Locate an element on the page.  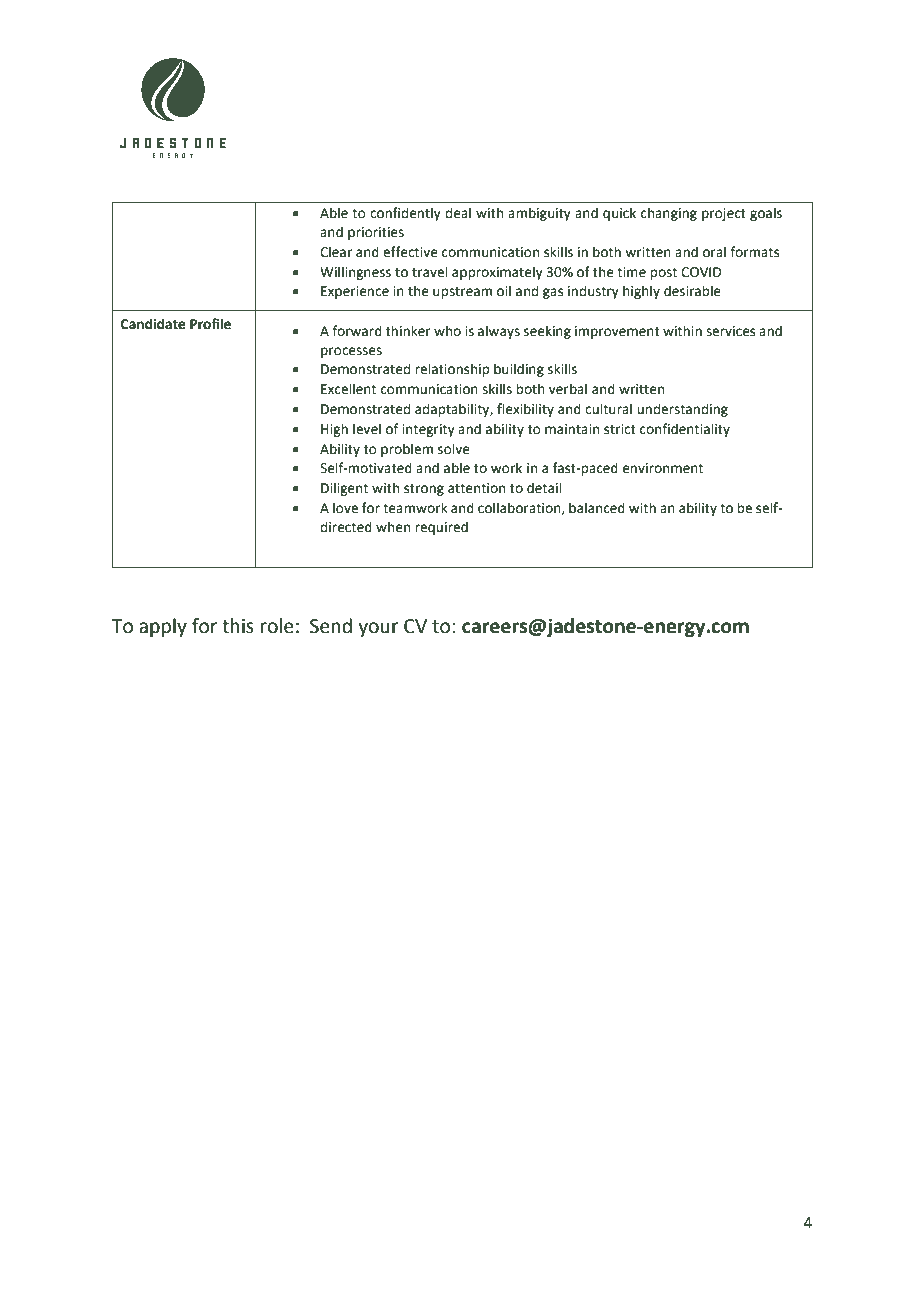
changing is located at coordinates (669, 214).
